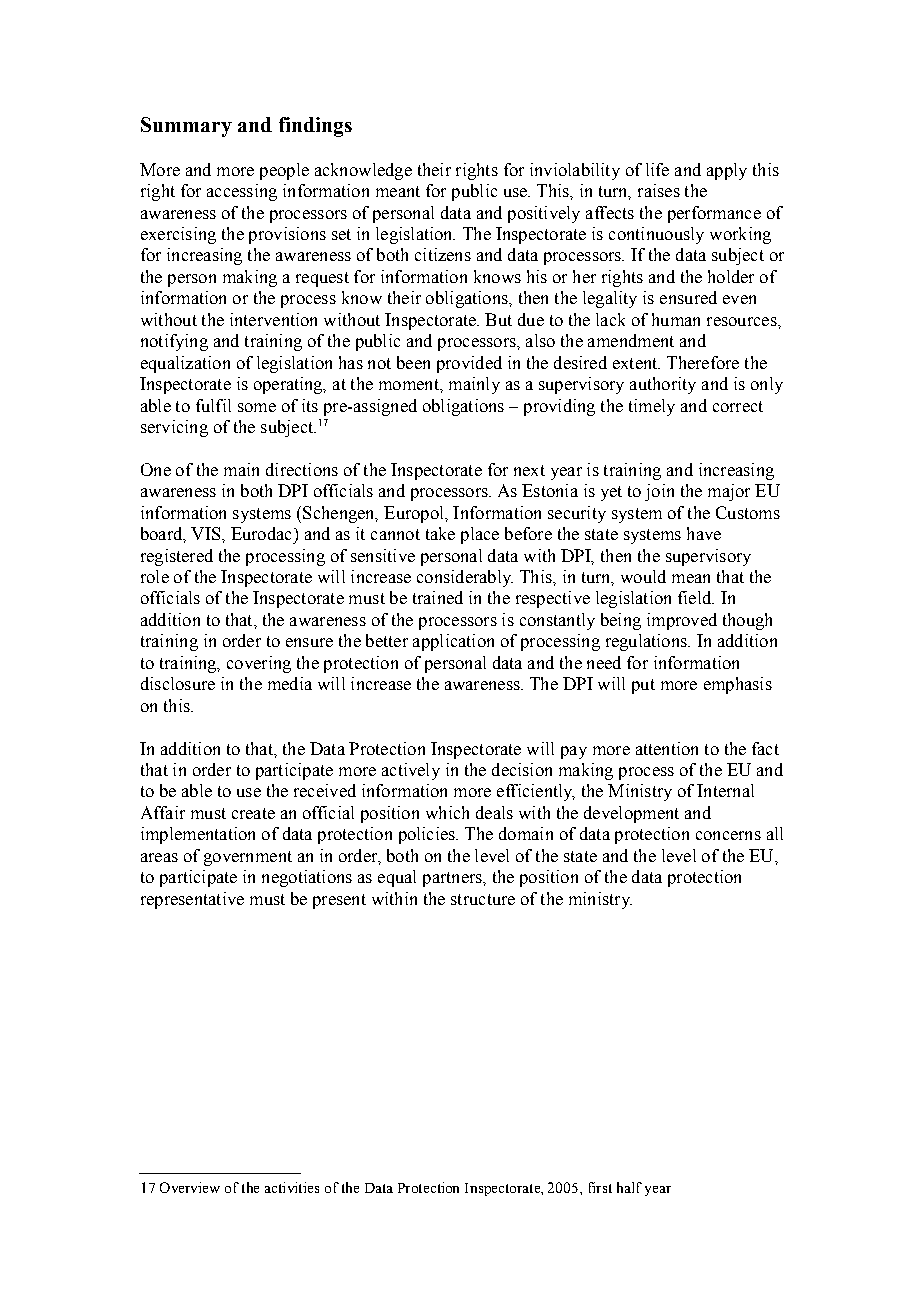  What do you see at coordinates (190, 1187) in the page?
I see `Overview` at bounding box center [190, 1187].
